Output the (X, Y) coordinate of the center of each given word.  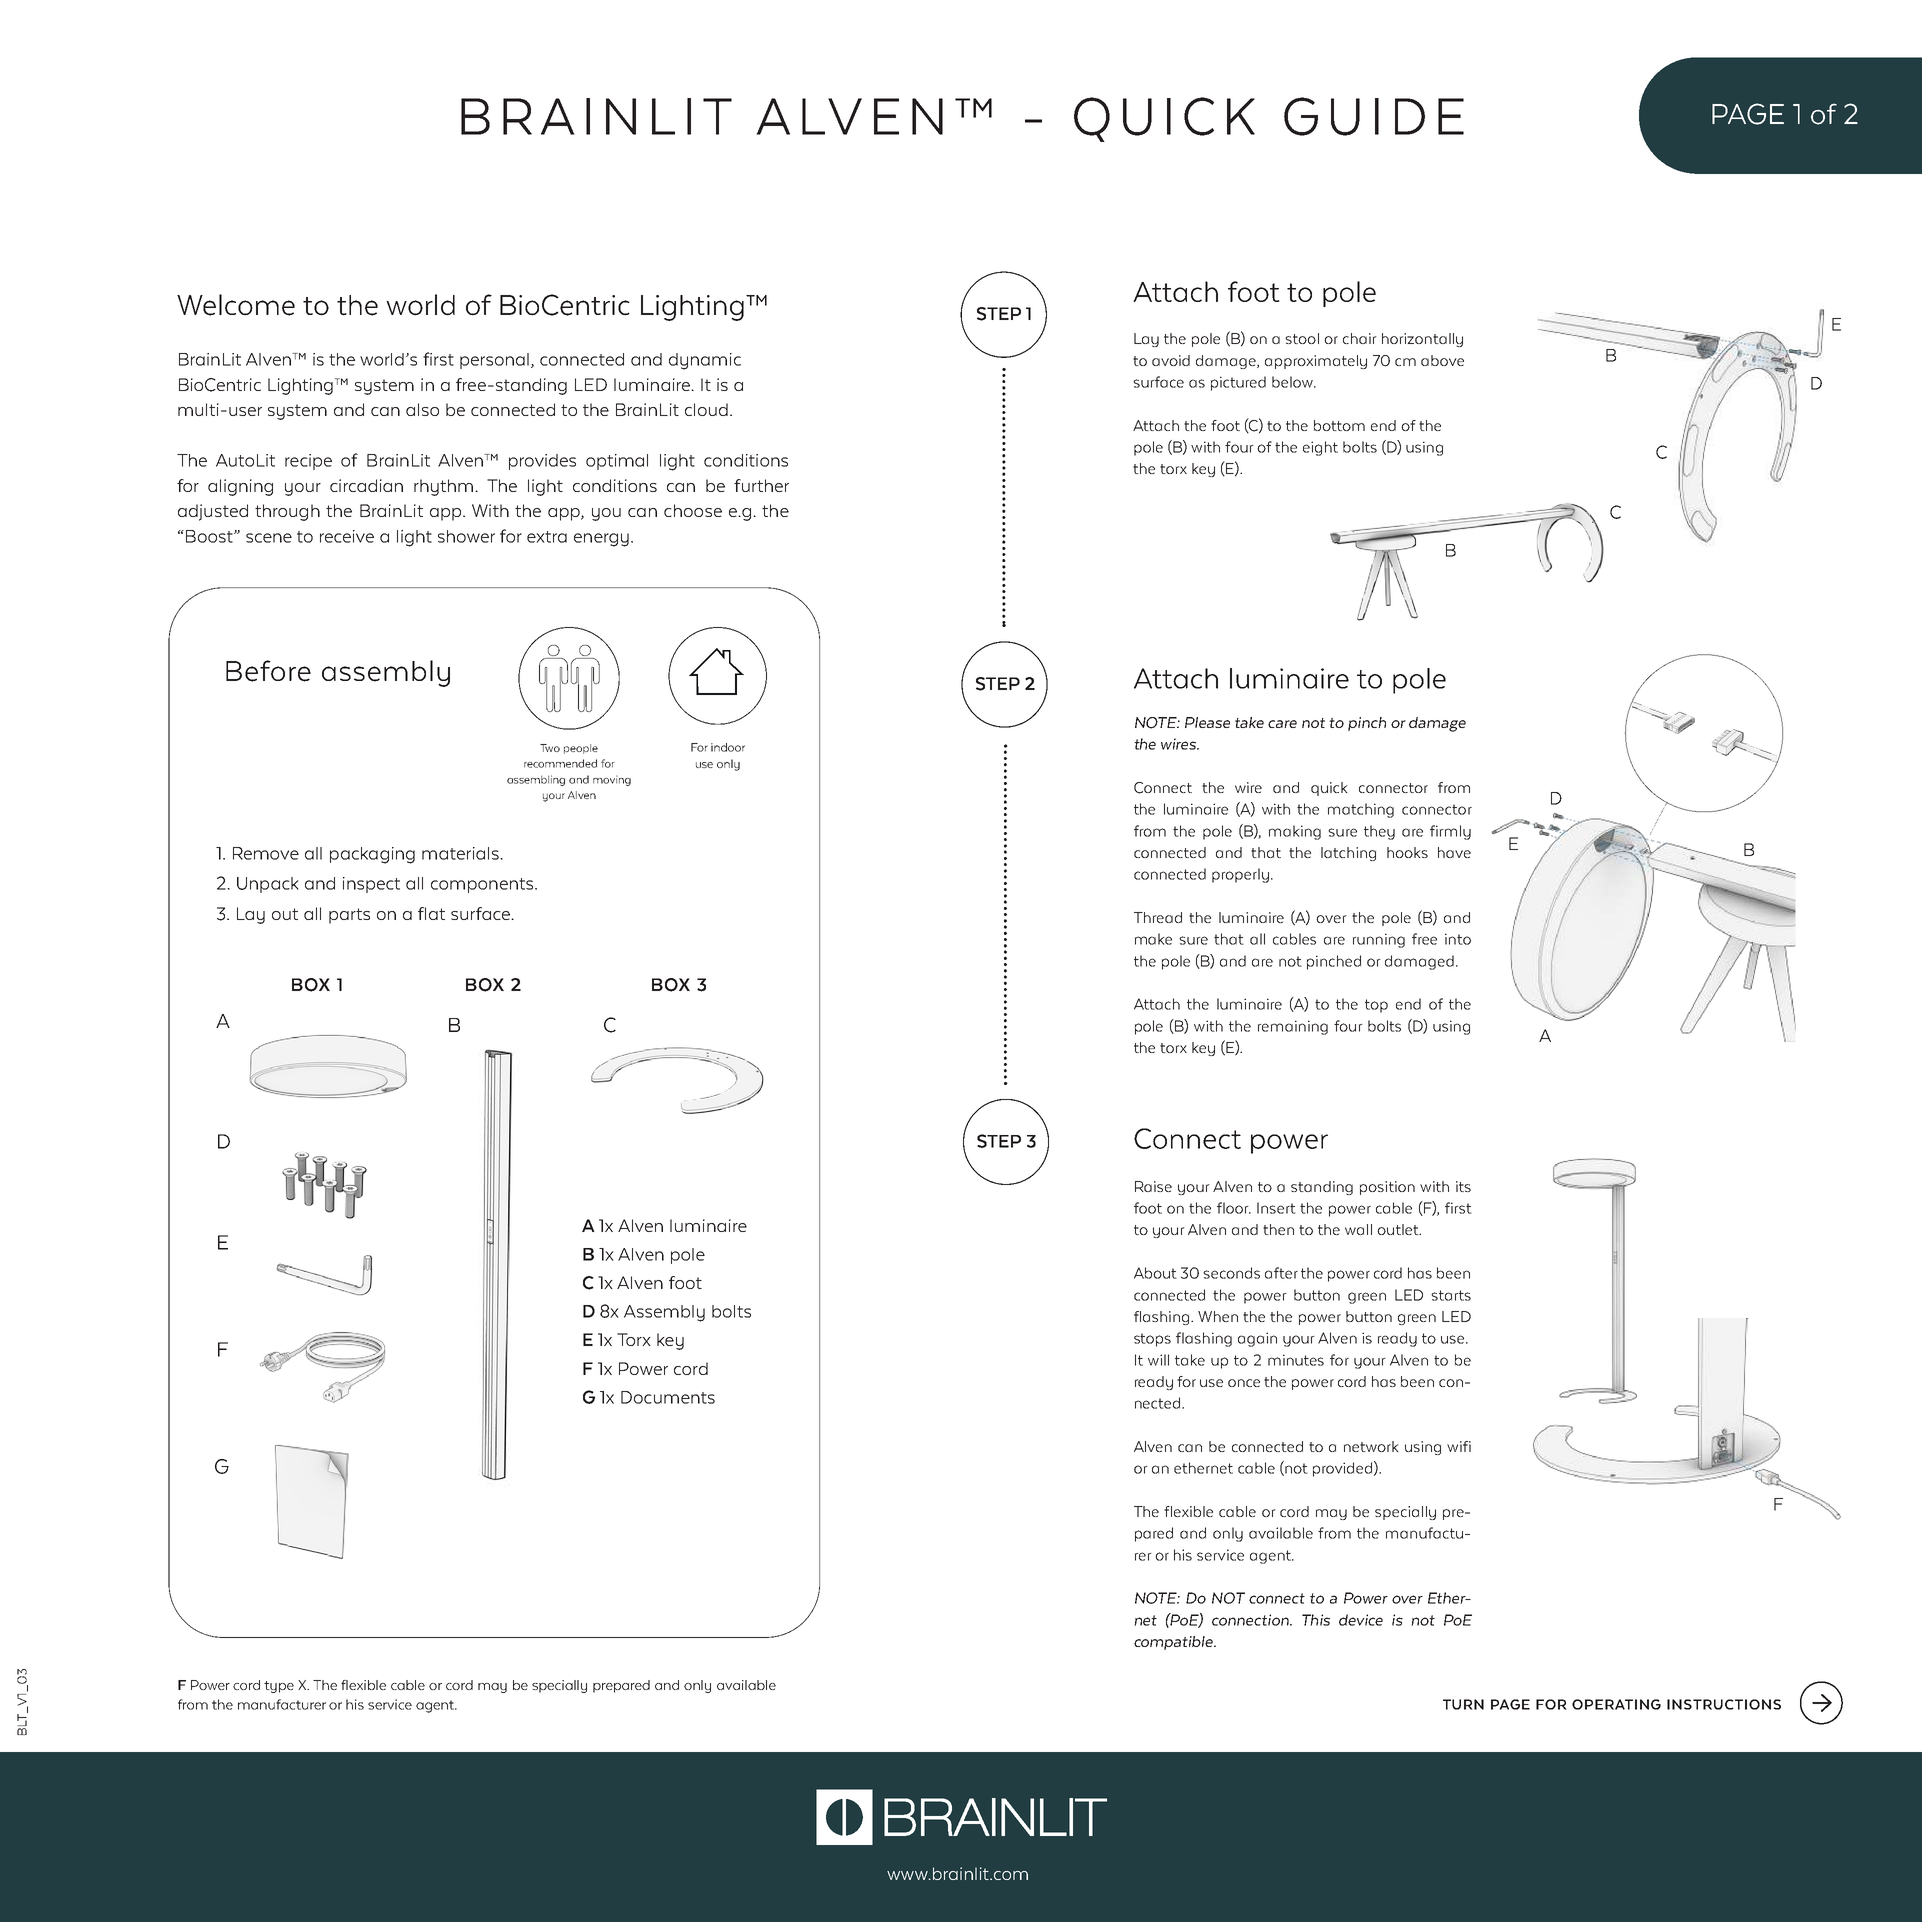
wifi (1459, 1446)
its (1463, 1186)
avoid (1171, 360)
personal (494, 361)
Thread (1158, 917)
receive (347, 536)
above (1442, 360)
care (1282, 724)
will (1158, 1360)
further (761, 485)
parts (349, 916)
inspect (371, 885)
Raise (1153, 1186)
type (279, 1687)
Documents (668, 1397)
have (1454, 852)
